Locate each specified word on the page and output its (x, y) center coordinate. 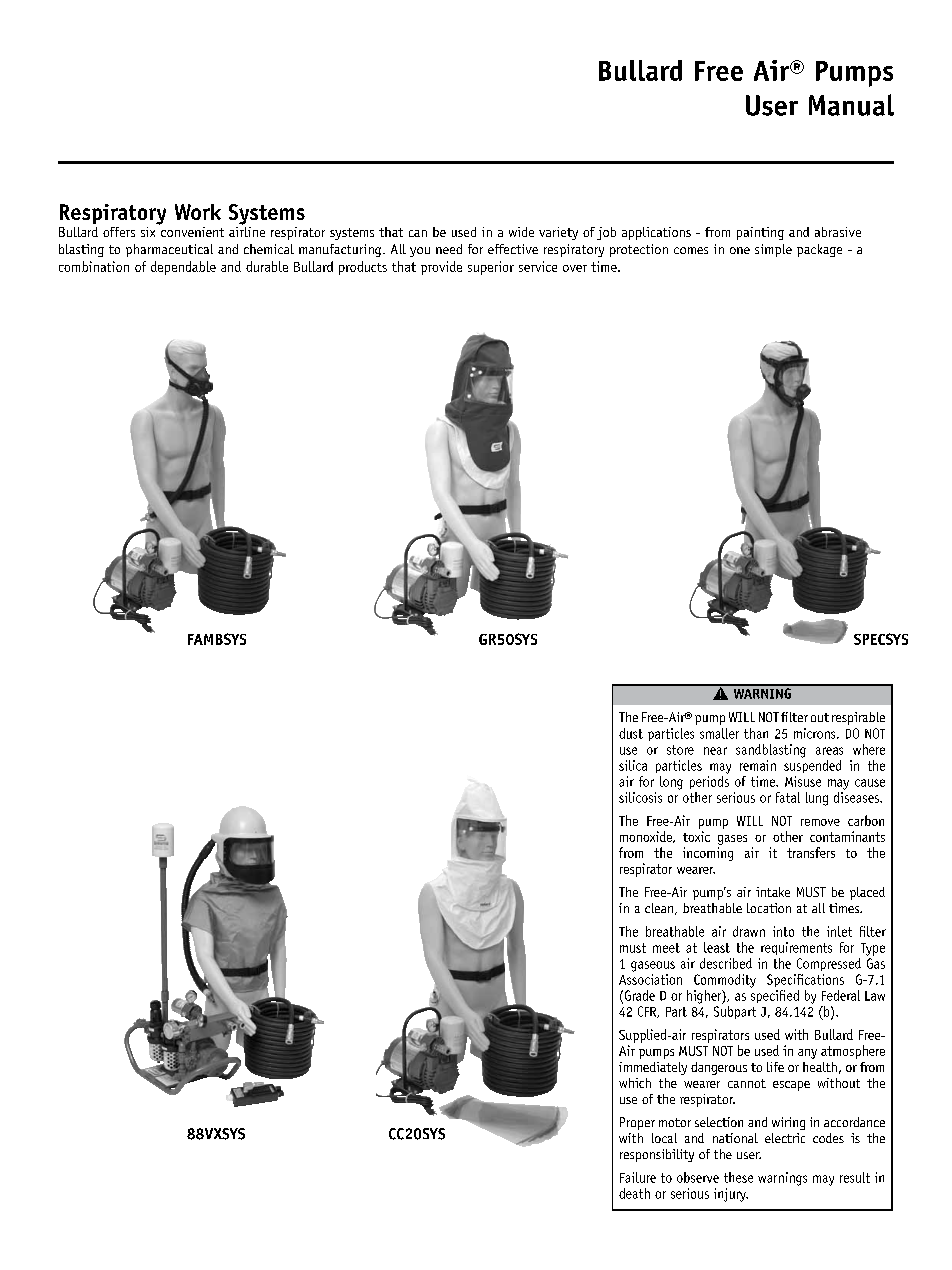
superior (491, 268)
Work (198, 212)
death (634, 1193)
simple (773, 250)
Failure (638, 1177)
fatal (788, 797)
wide (521, 232)
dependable (183, 268)
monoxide (647, 837)
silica (633, 765)
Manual (851, 105)
